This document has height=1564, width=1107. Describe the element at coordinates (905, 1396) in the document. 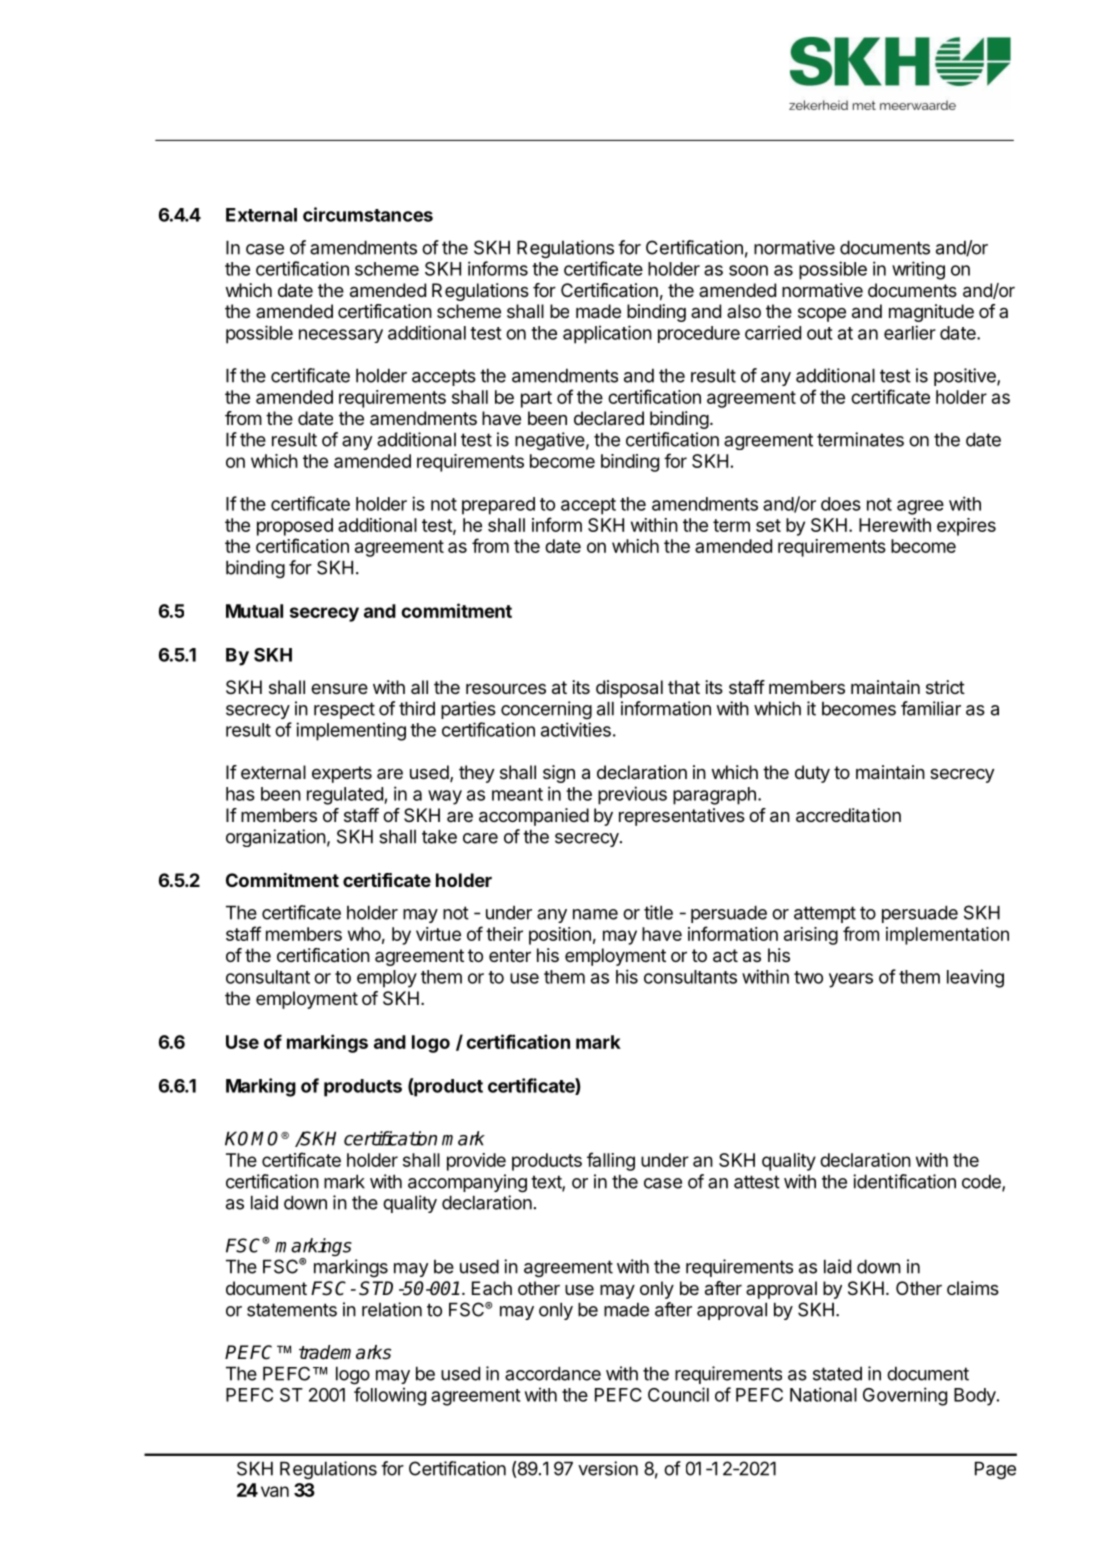

I see `Governing` at that location.
